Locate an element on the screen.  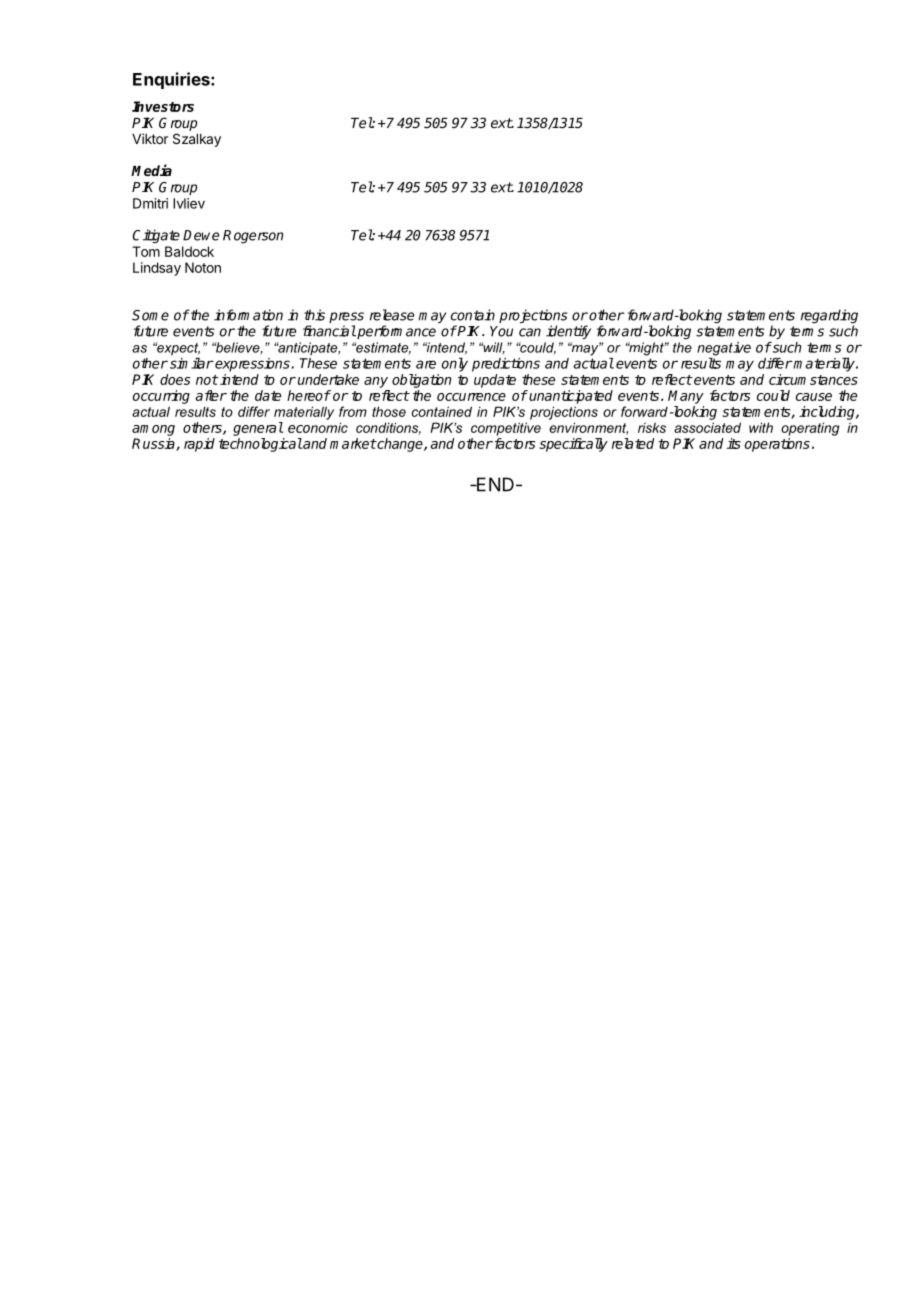
You is located at coordinates (501, 331).
